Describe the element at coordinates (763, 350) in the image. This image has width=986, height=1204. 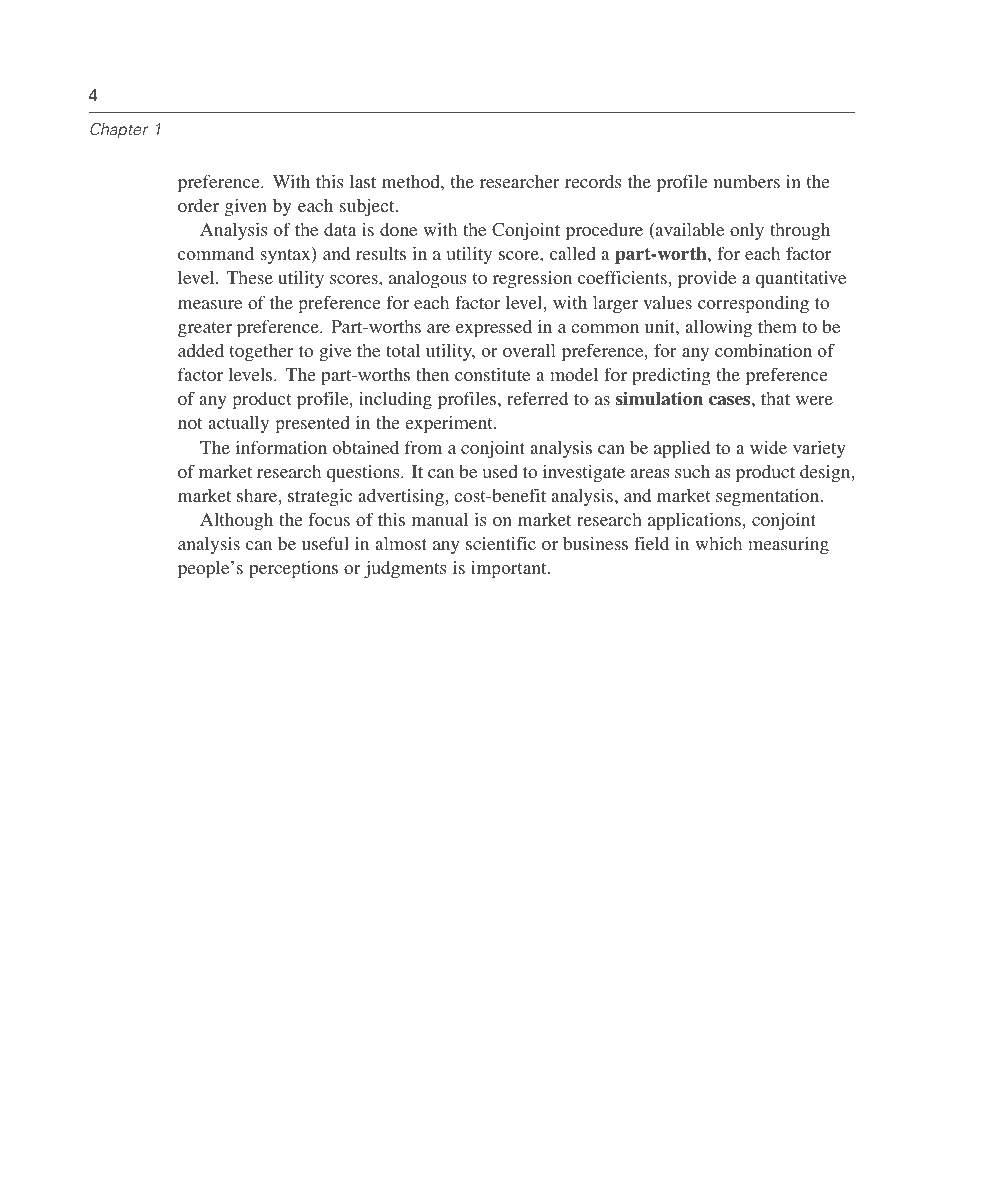
I see `combination` at that location.
